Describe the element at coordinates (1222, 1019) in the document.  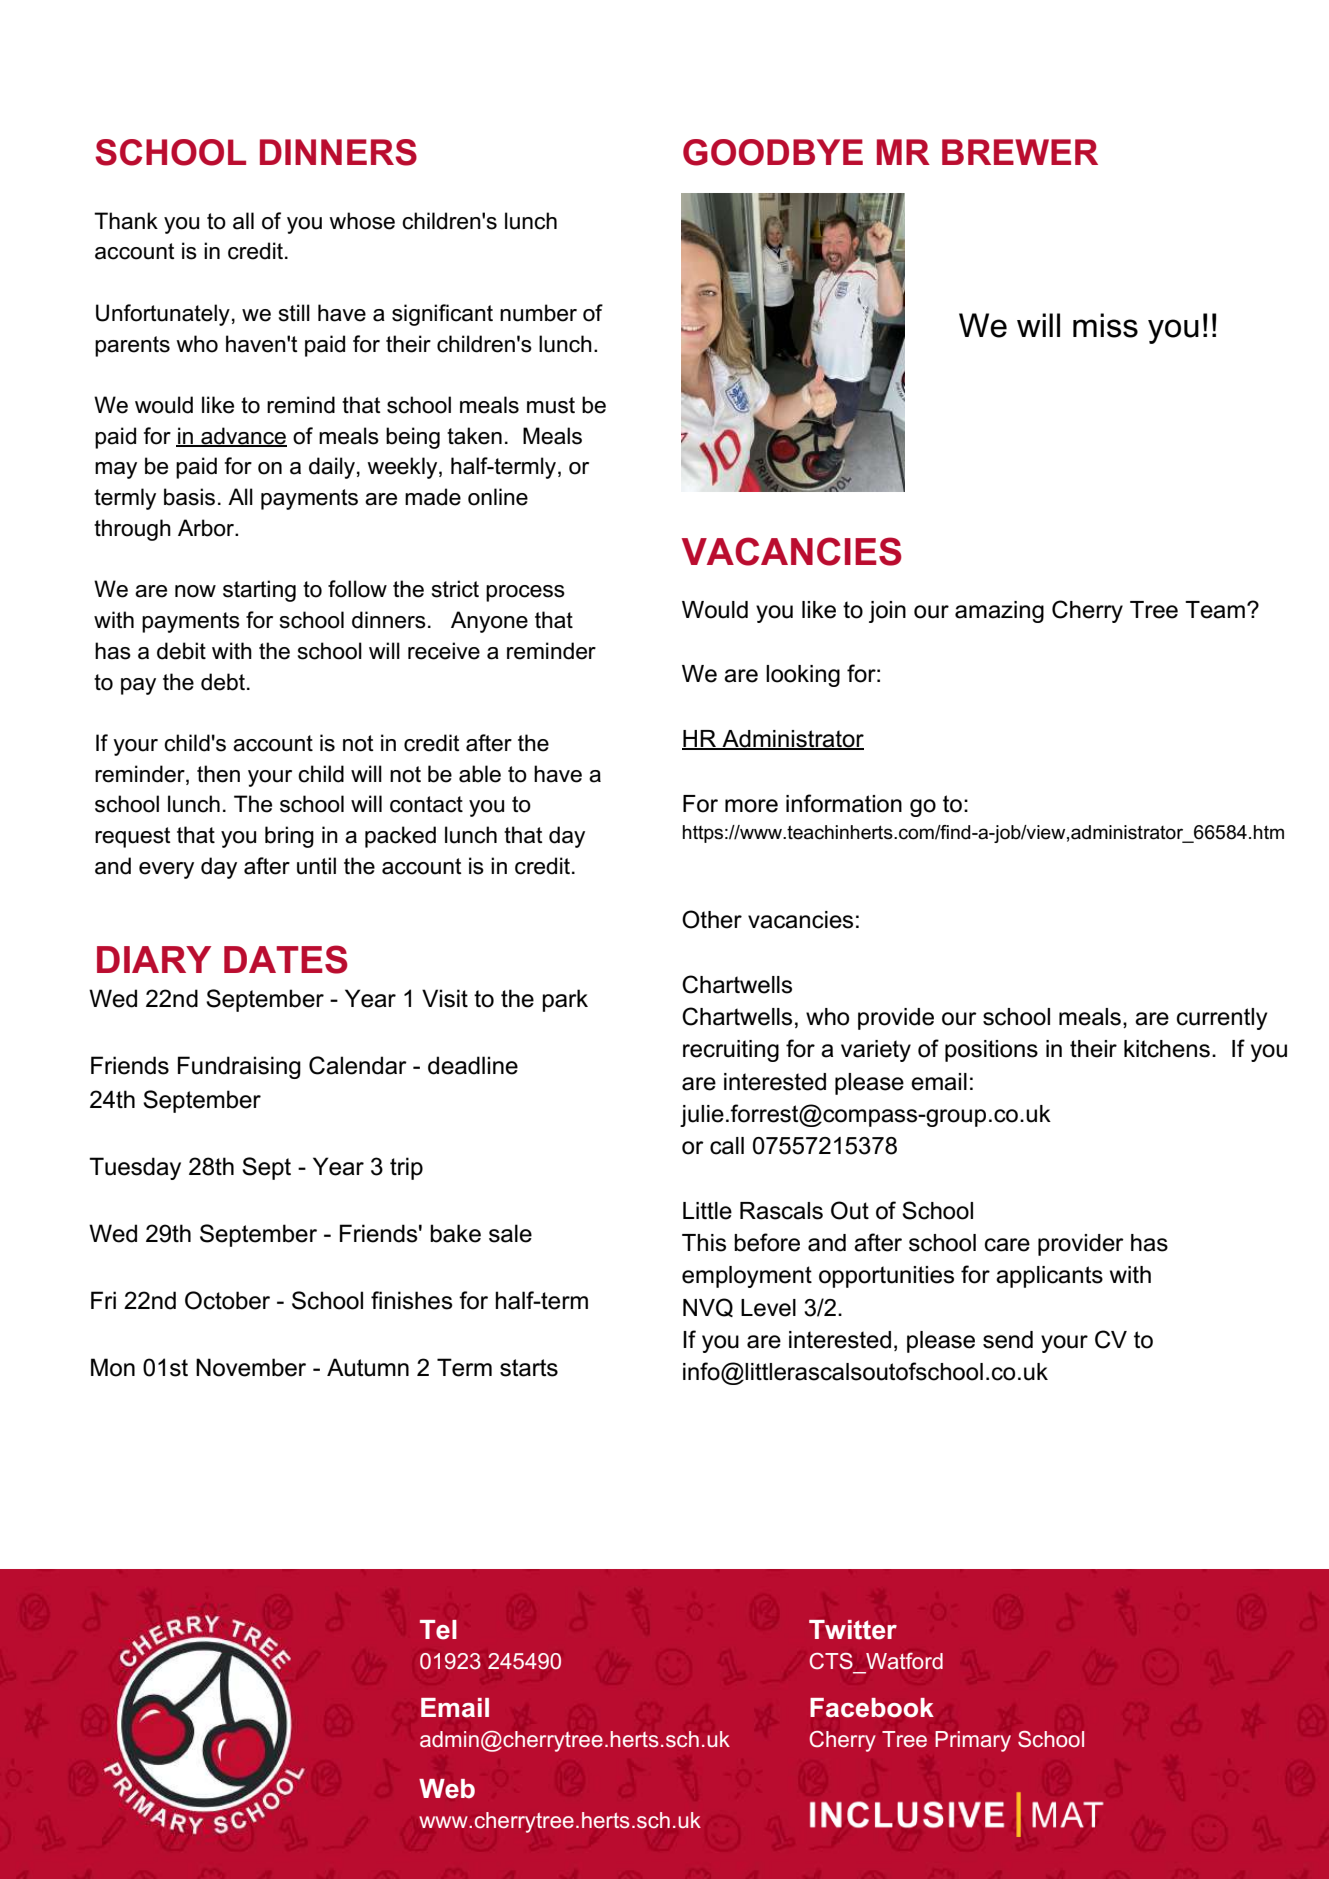
I see `currently` at that location.
